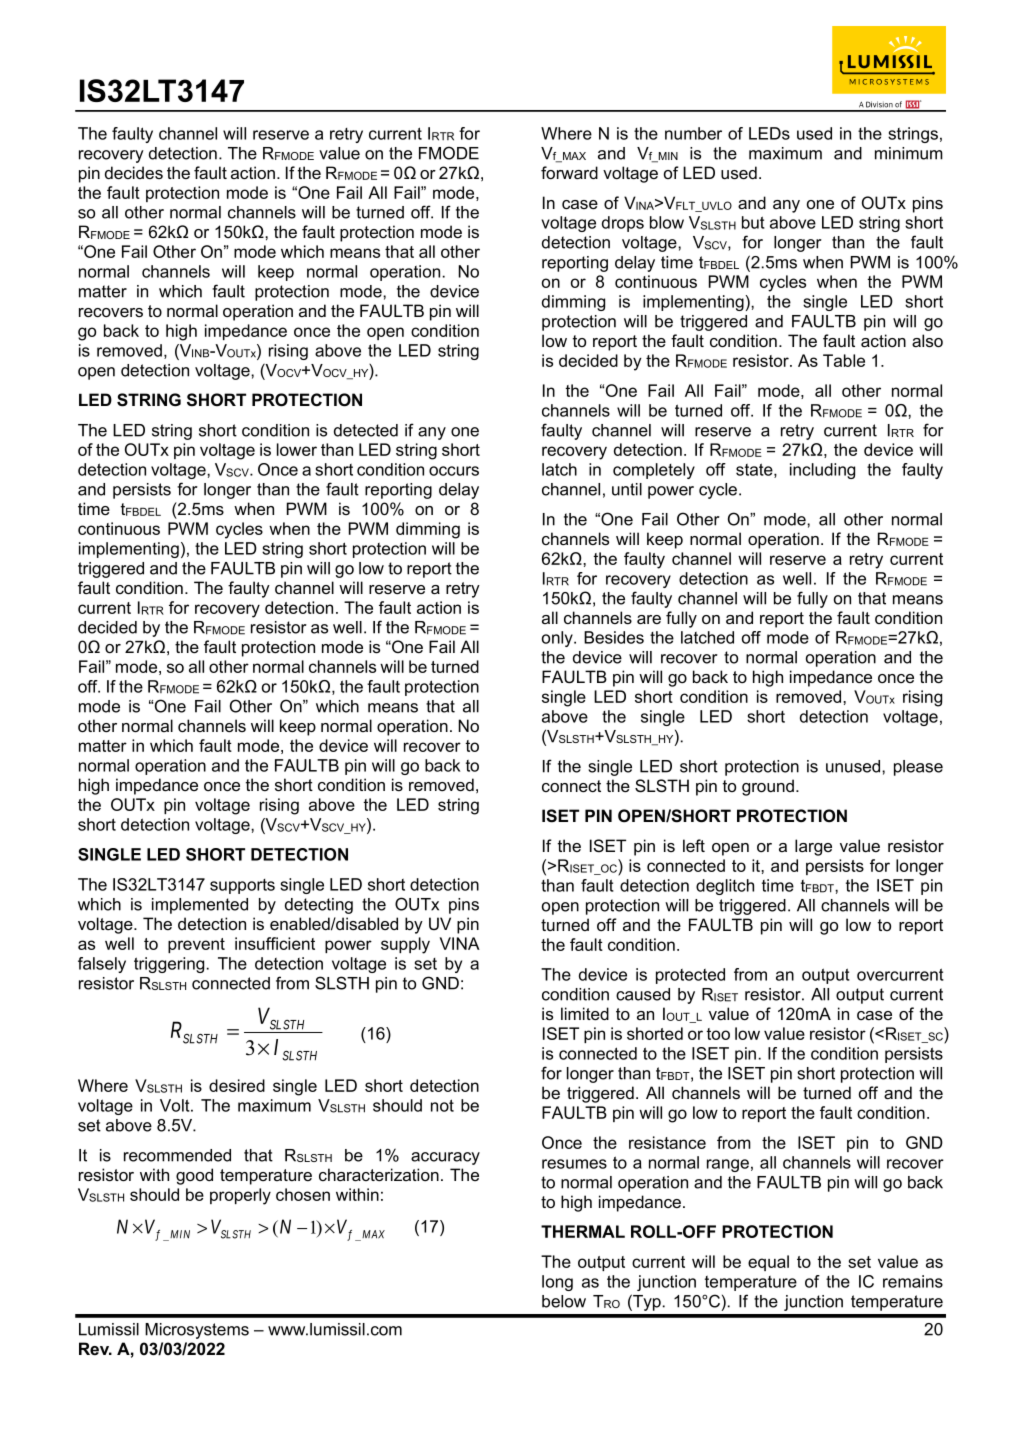  I want to click on Microsystems, so click(197, 1331).
